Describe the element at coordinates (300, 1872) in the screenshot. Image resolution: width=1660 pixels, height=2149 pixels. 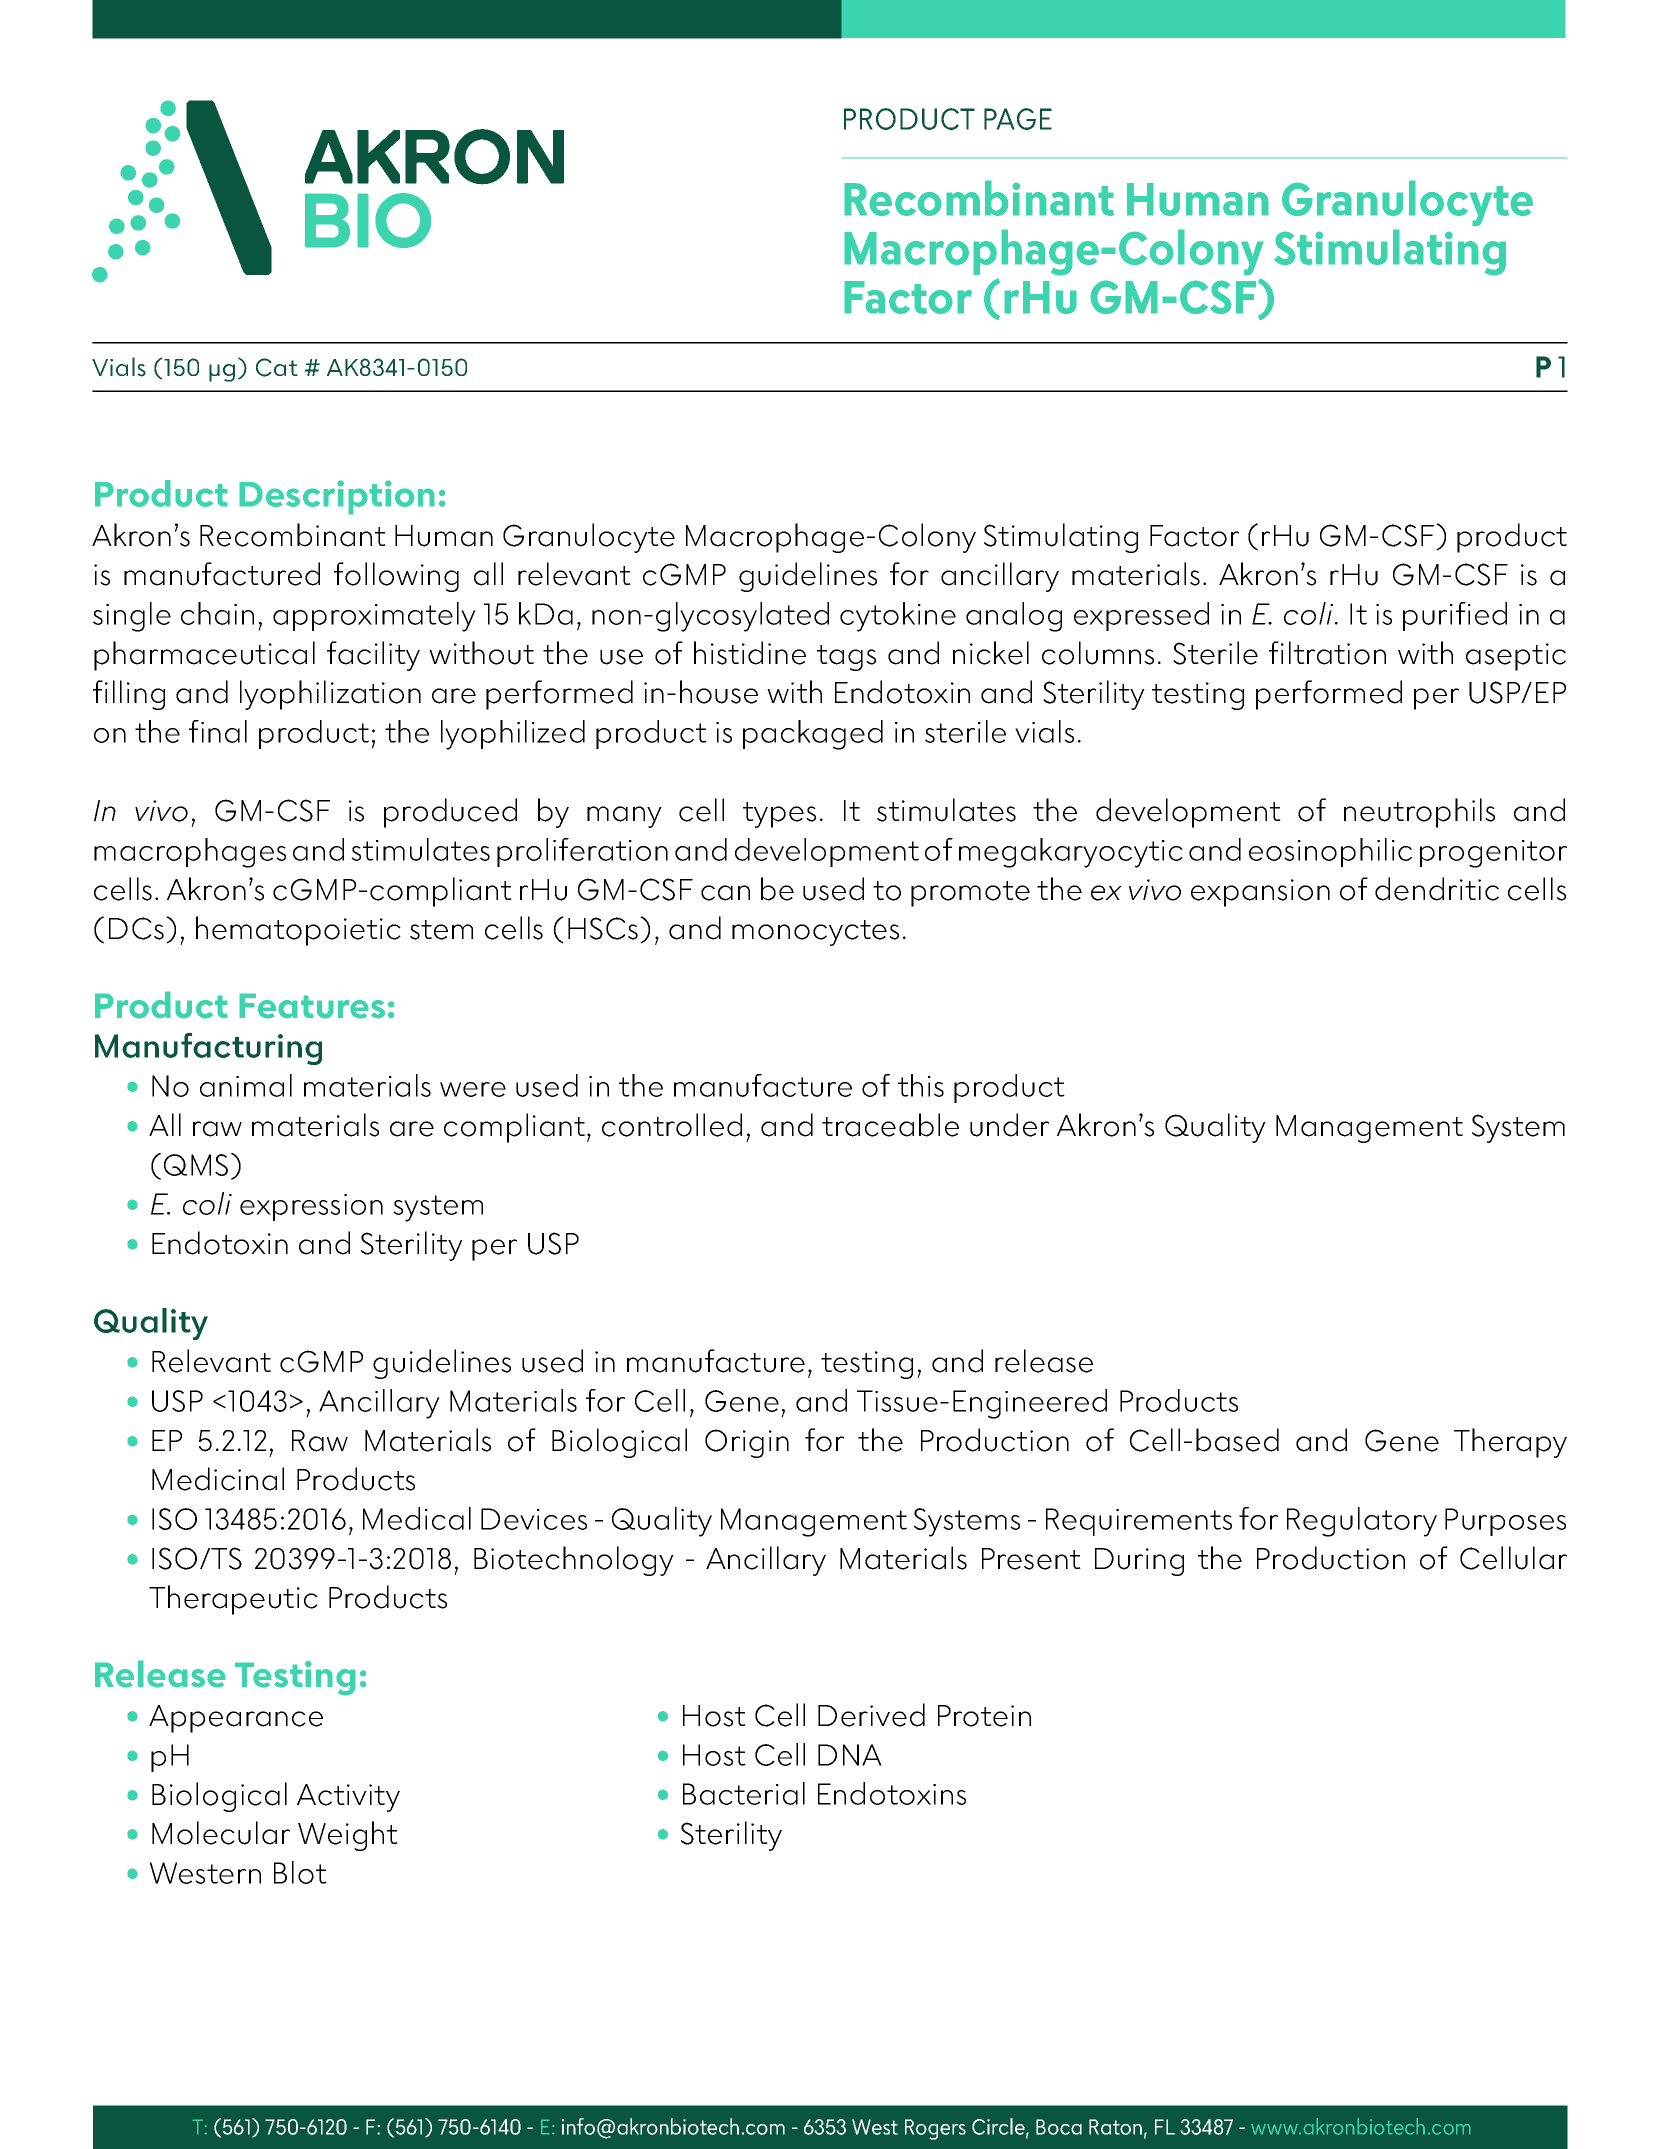
I see `Blot` at that location.
